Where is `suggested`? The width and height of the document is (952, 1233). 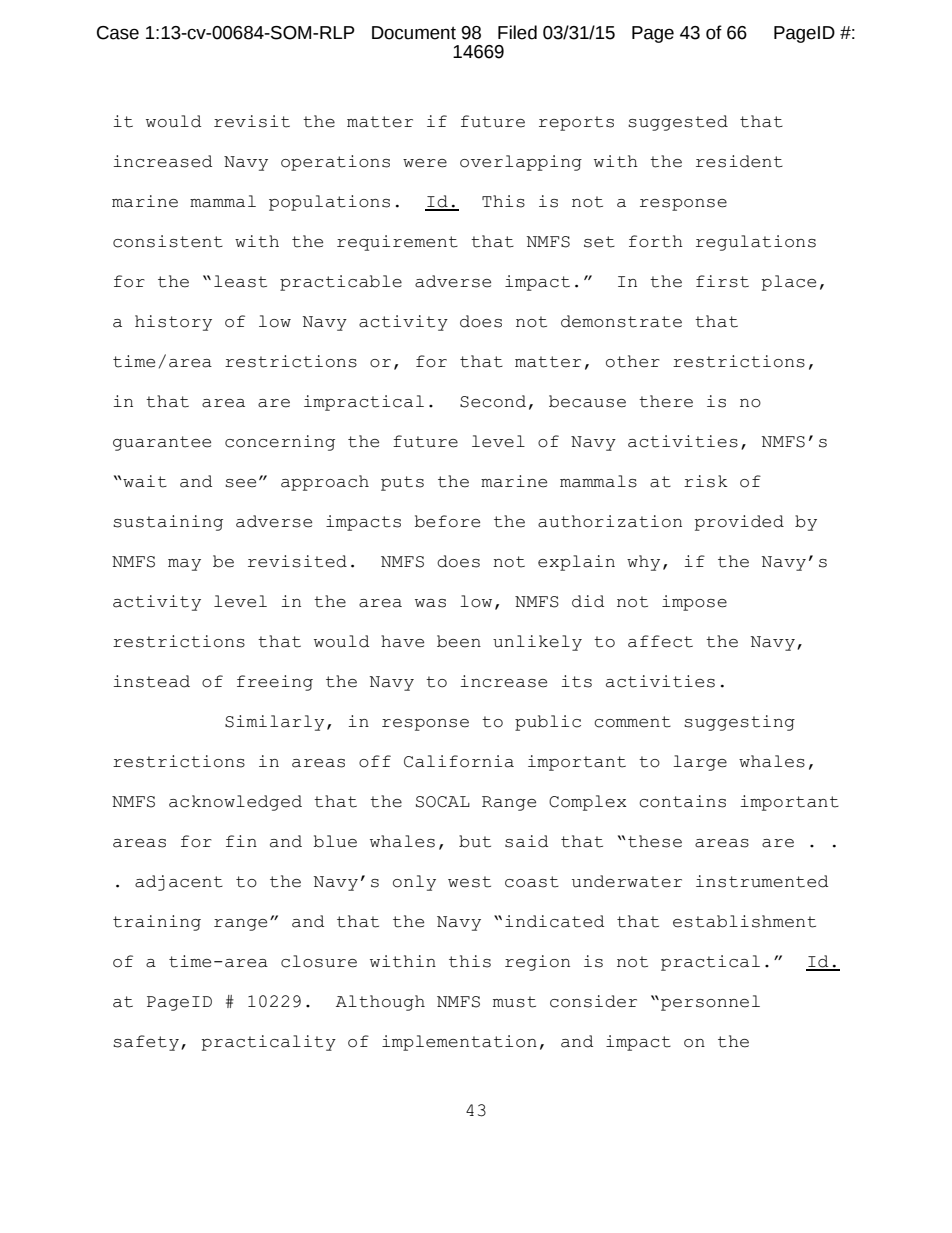 suggested is located at coordinates (678, 123).
